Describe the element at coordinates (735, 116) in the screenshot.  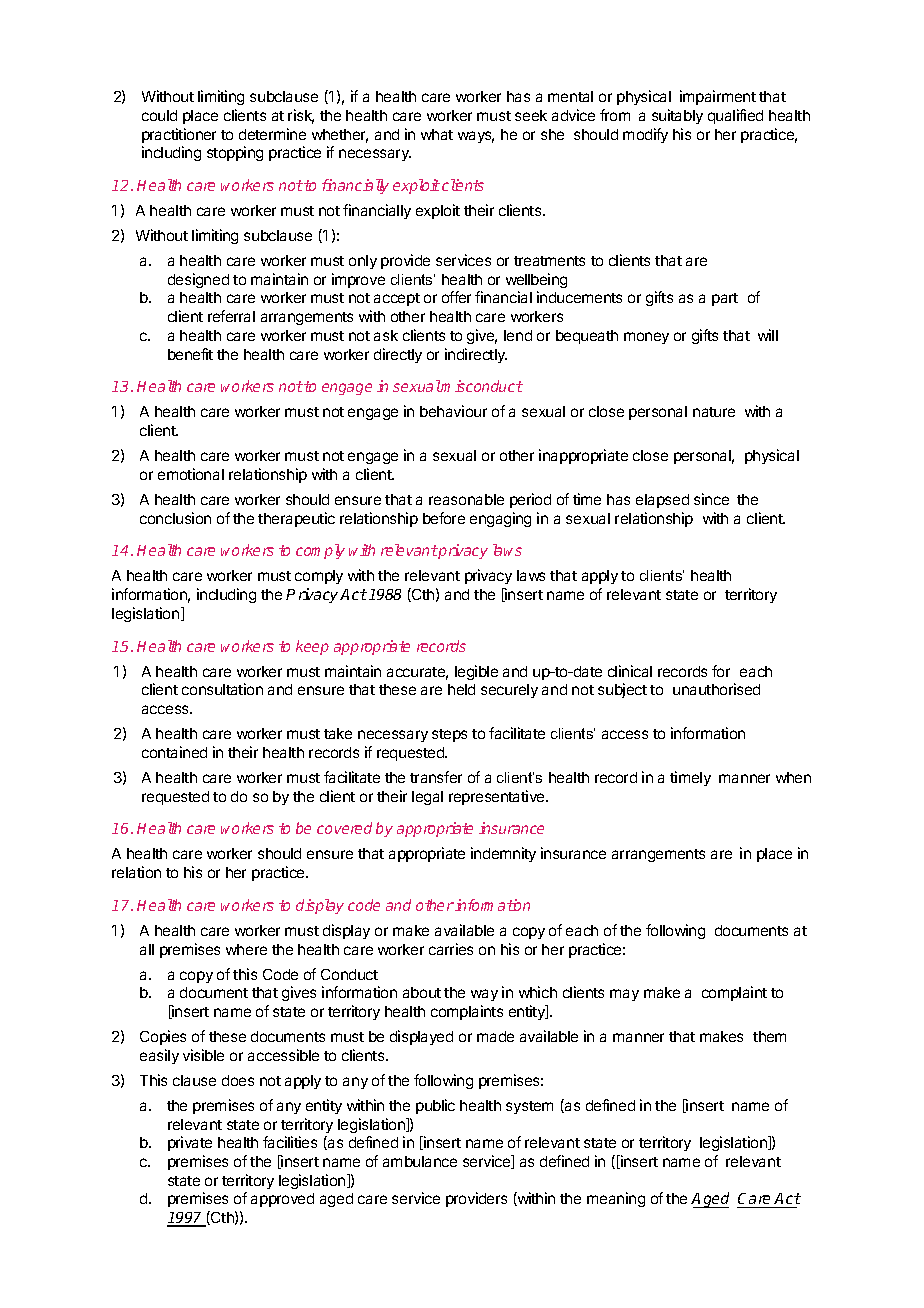
I see `qualified` at that location.
